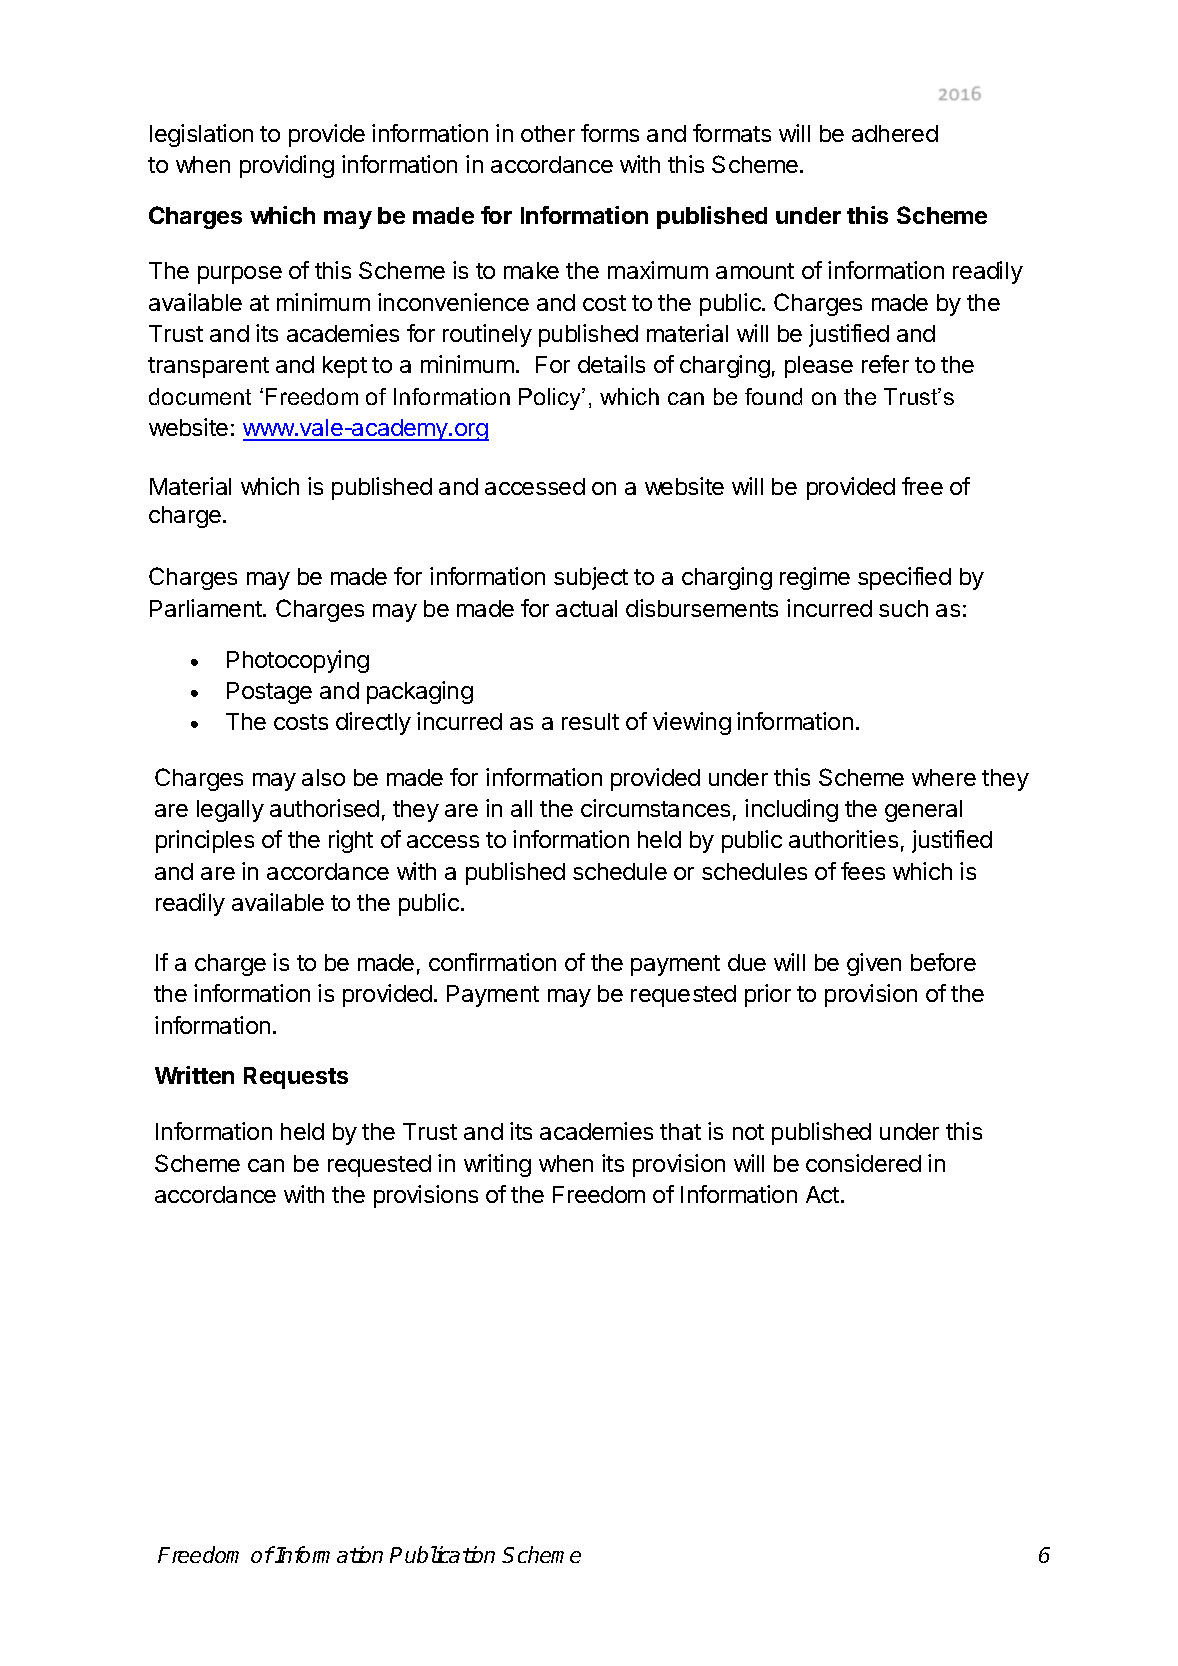 Image resolution: width=1178 pixels, height=1666 pixels. I want to click on Policy, so click(551, 399).
